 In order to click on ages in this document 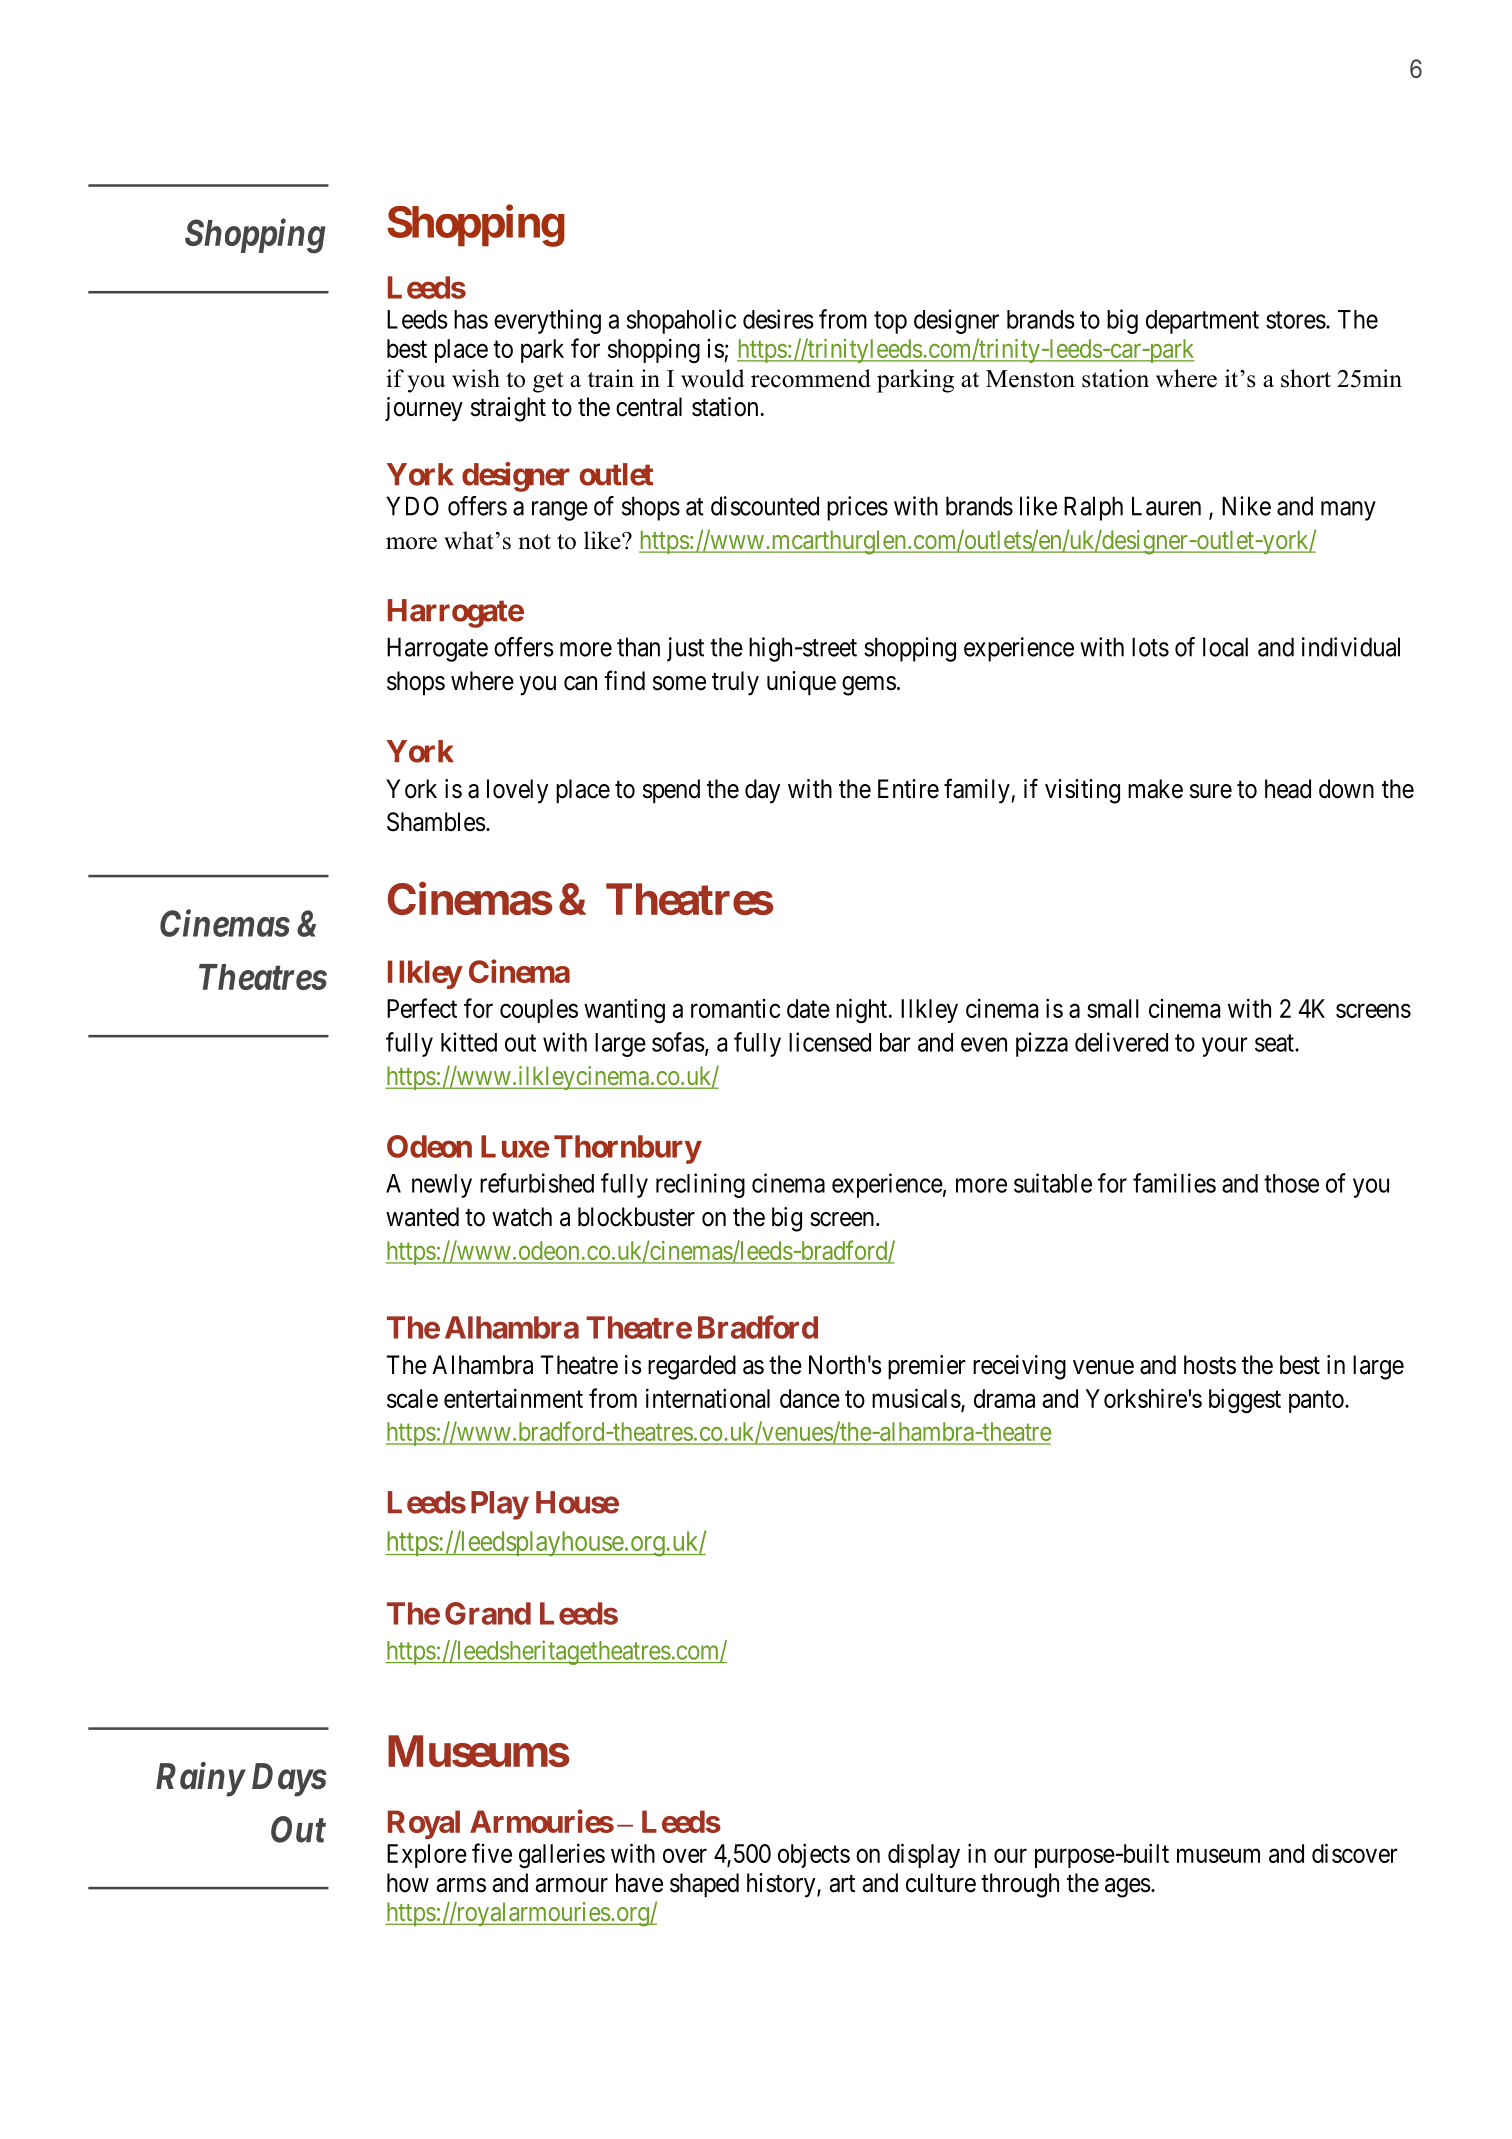, I will do `click(1128, 1888)`.
